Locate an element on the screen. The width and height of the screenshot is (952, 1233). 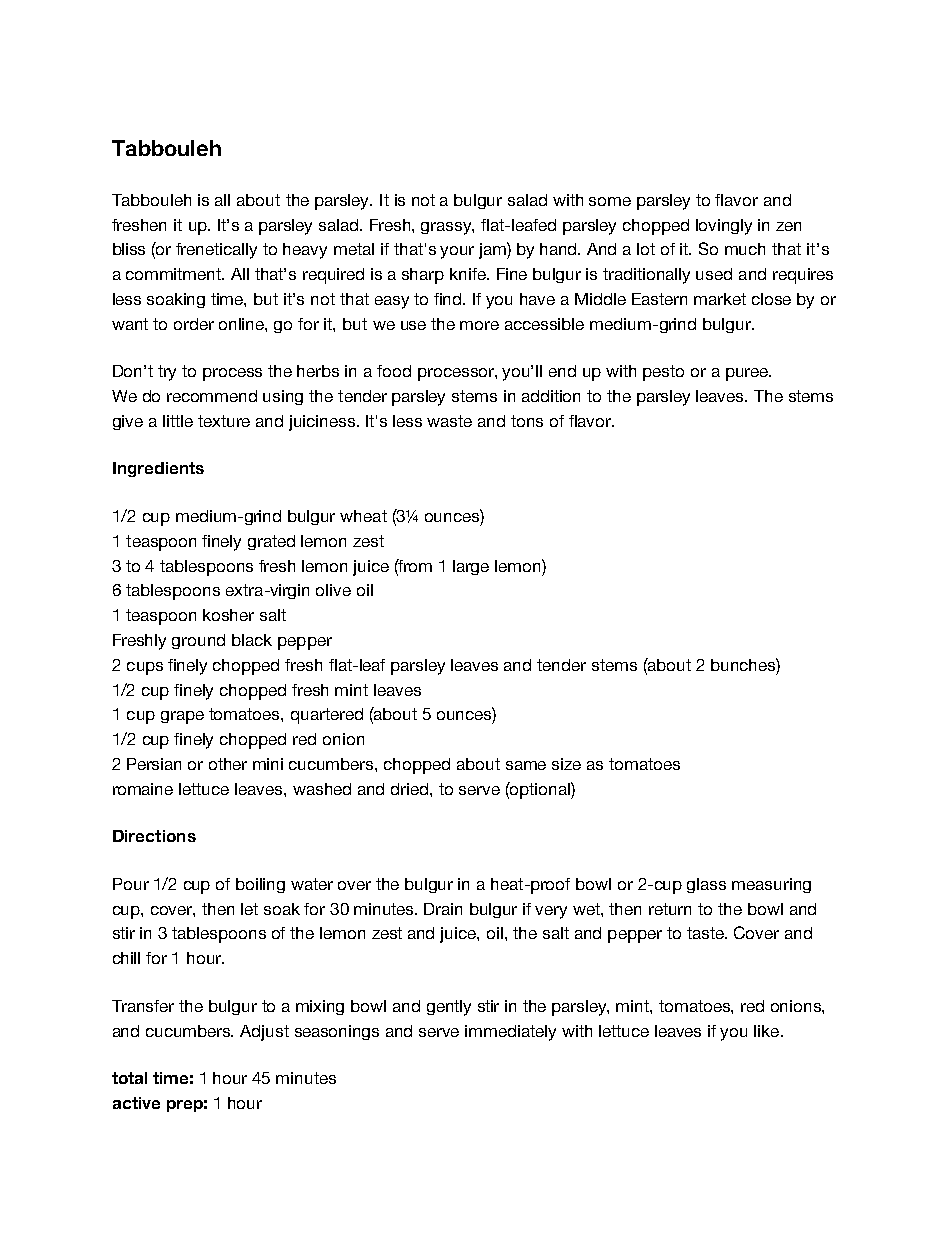
recommend is located at coordinates (212, 396).
